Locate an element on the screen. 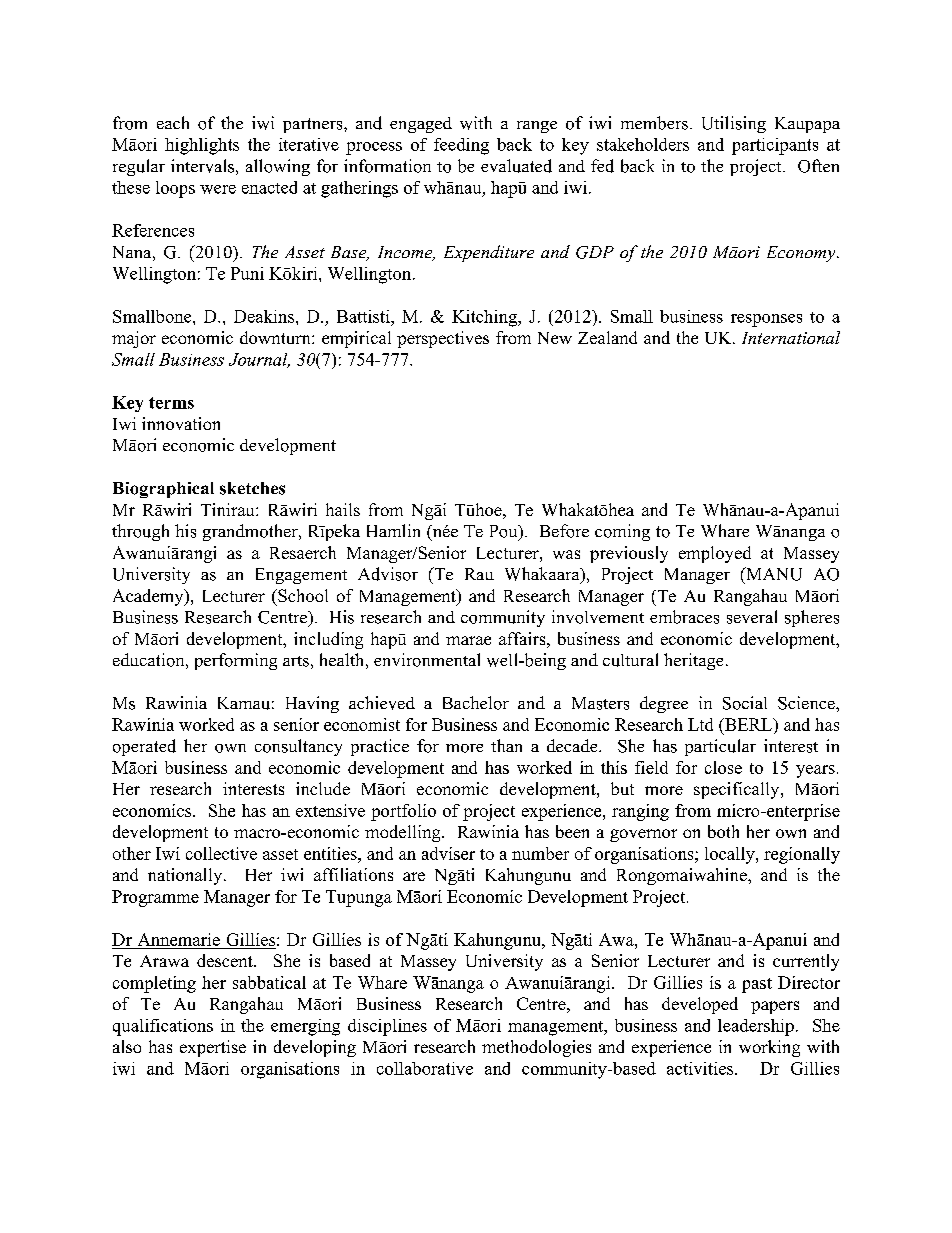  employed is located at coordinates (715, 554).
